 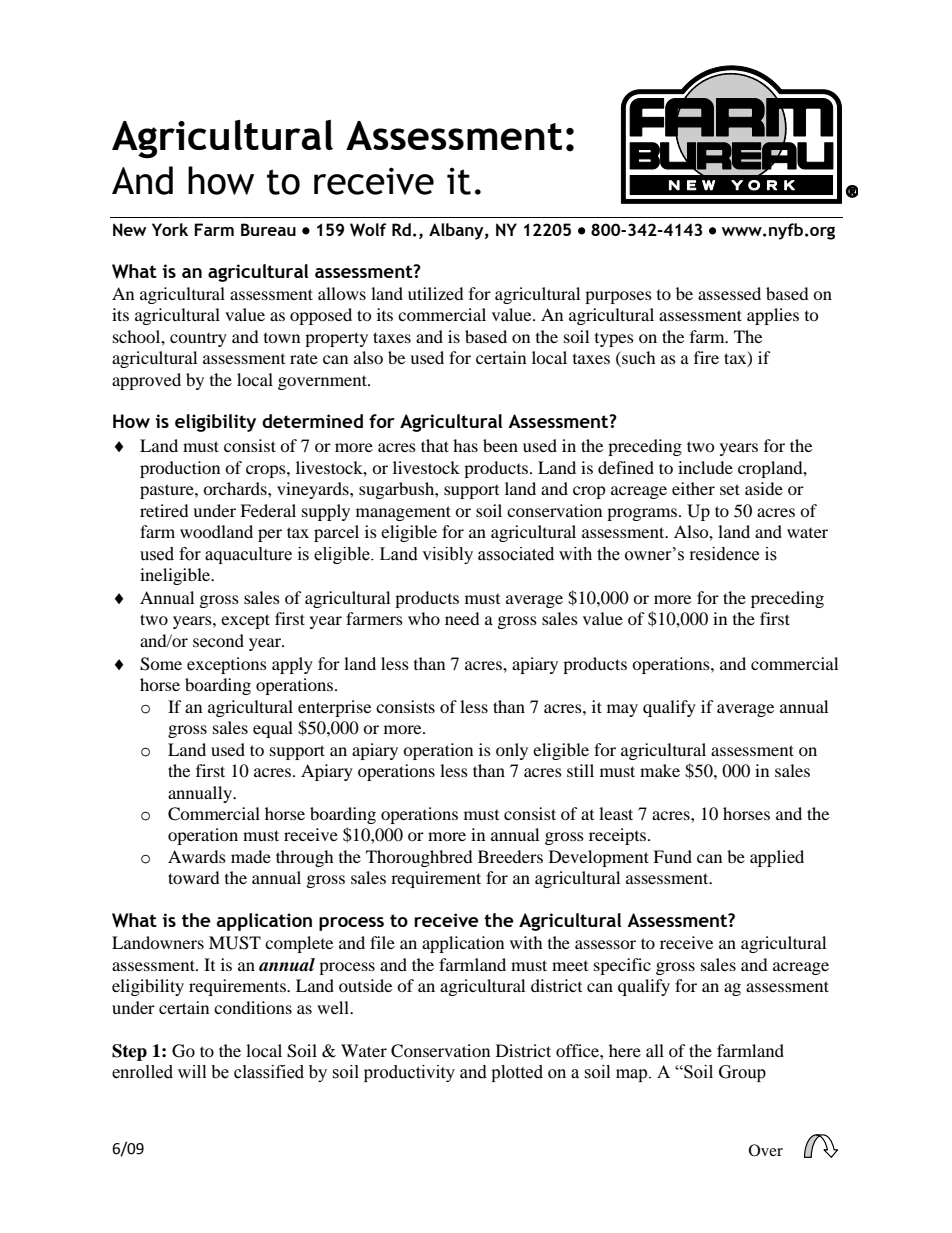 I want to click on assessed, so click(x=729, y=293).
